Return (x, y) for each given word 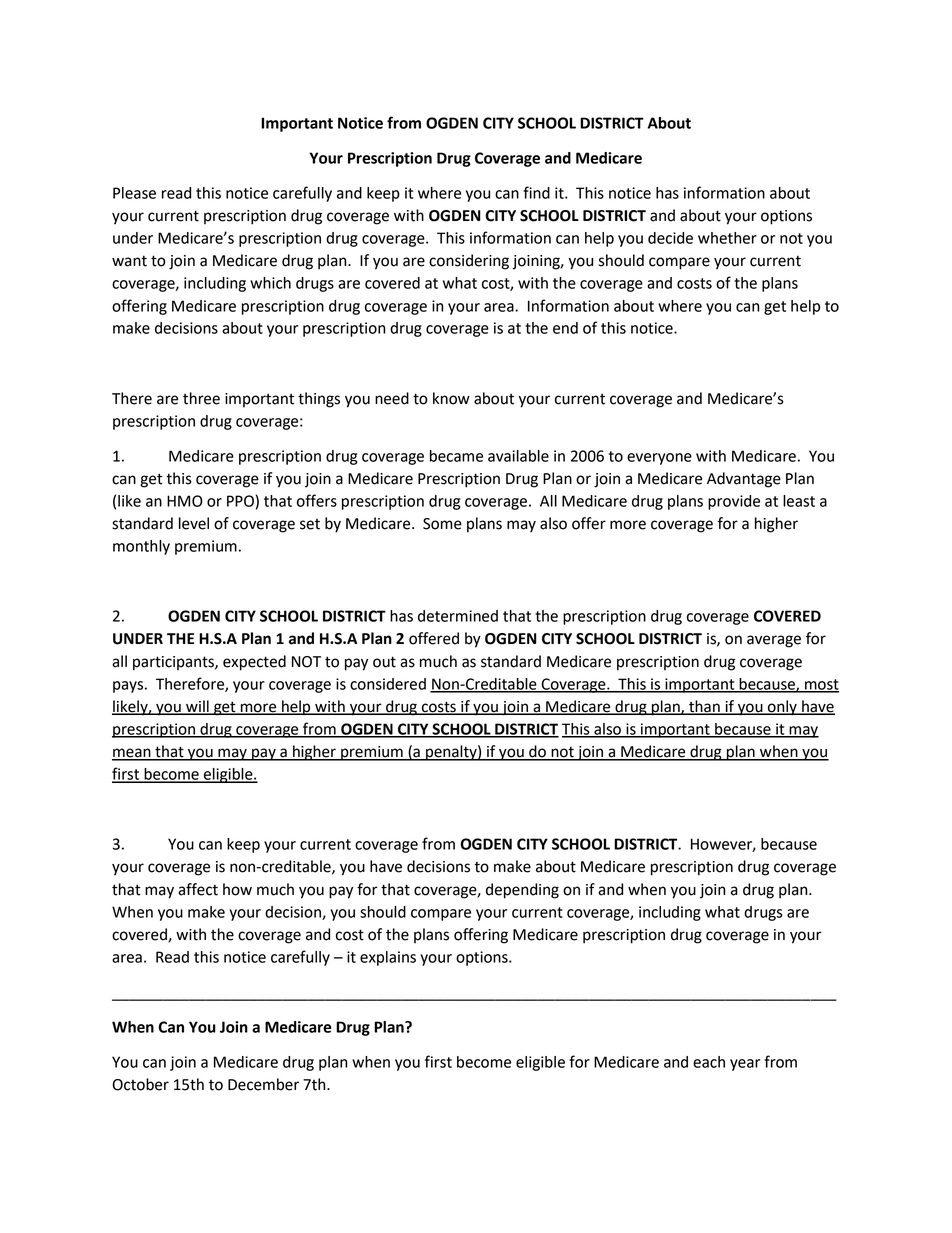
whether (727, 238)
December (263, 1084)
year (745, 1065)
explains (388, 958)
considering (469, 262)
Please (134, 193)
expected (254, 663)
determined (458, 616)
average (774, 641)
